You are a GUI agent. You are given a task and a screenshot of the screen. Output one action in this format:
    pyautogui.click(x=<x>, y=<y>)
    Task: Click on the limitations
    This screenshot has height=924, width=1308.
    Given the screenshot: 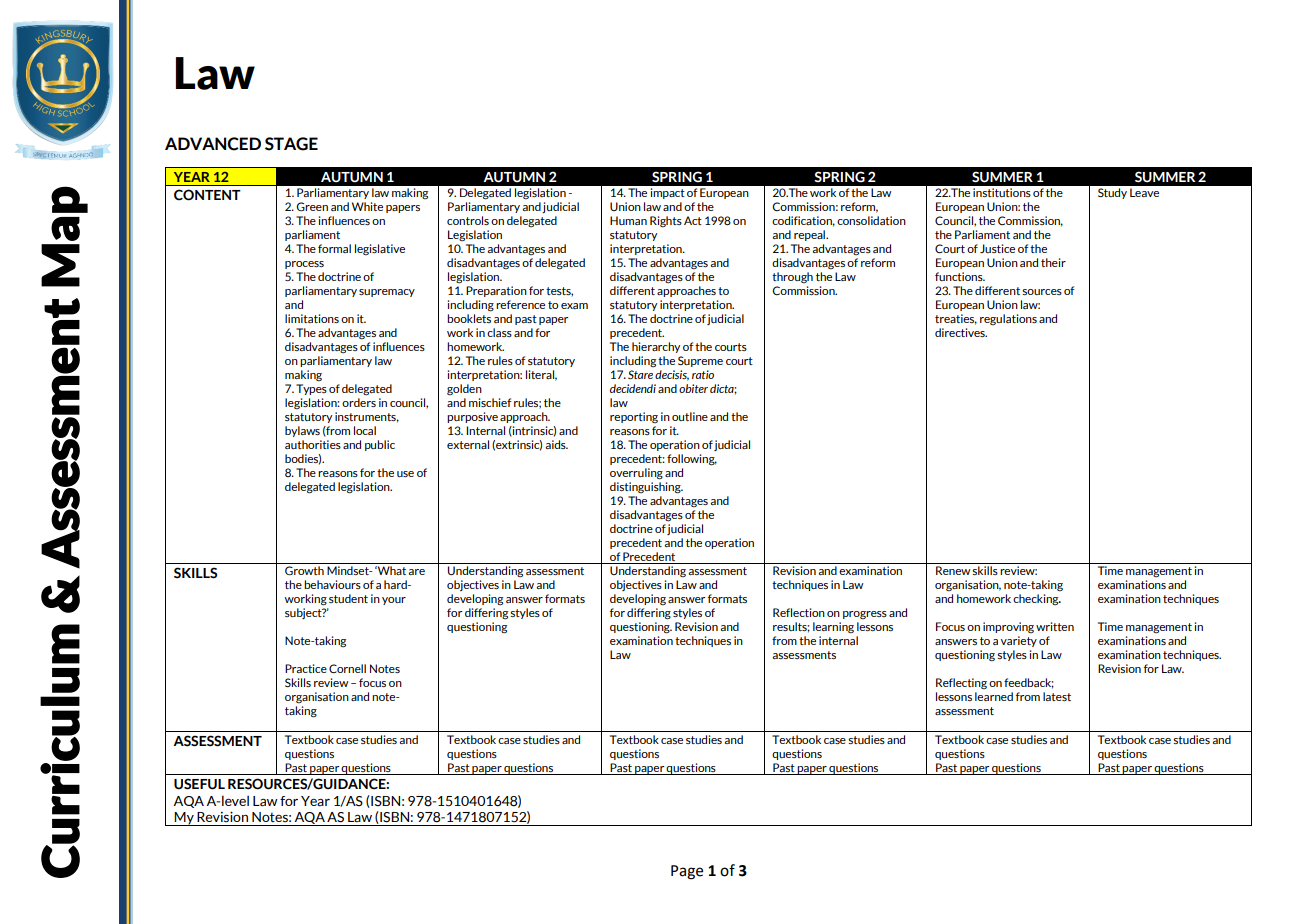 What is the action you would take?
    pyautogui.click(x=312, y=318)
